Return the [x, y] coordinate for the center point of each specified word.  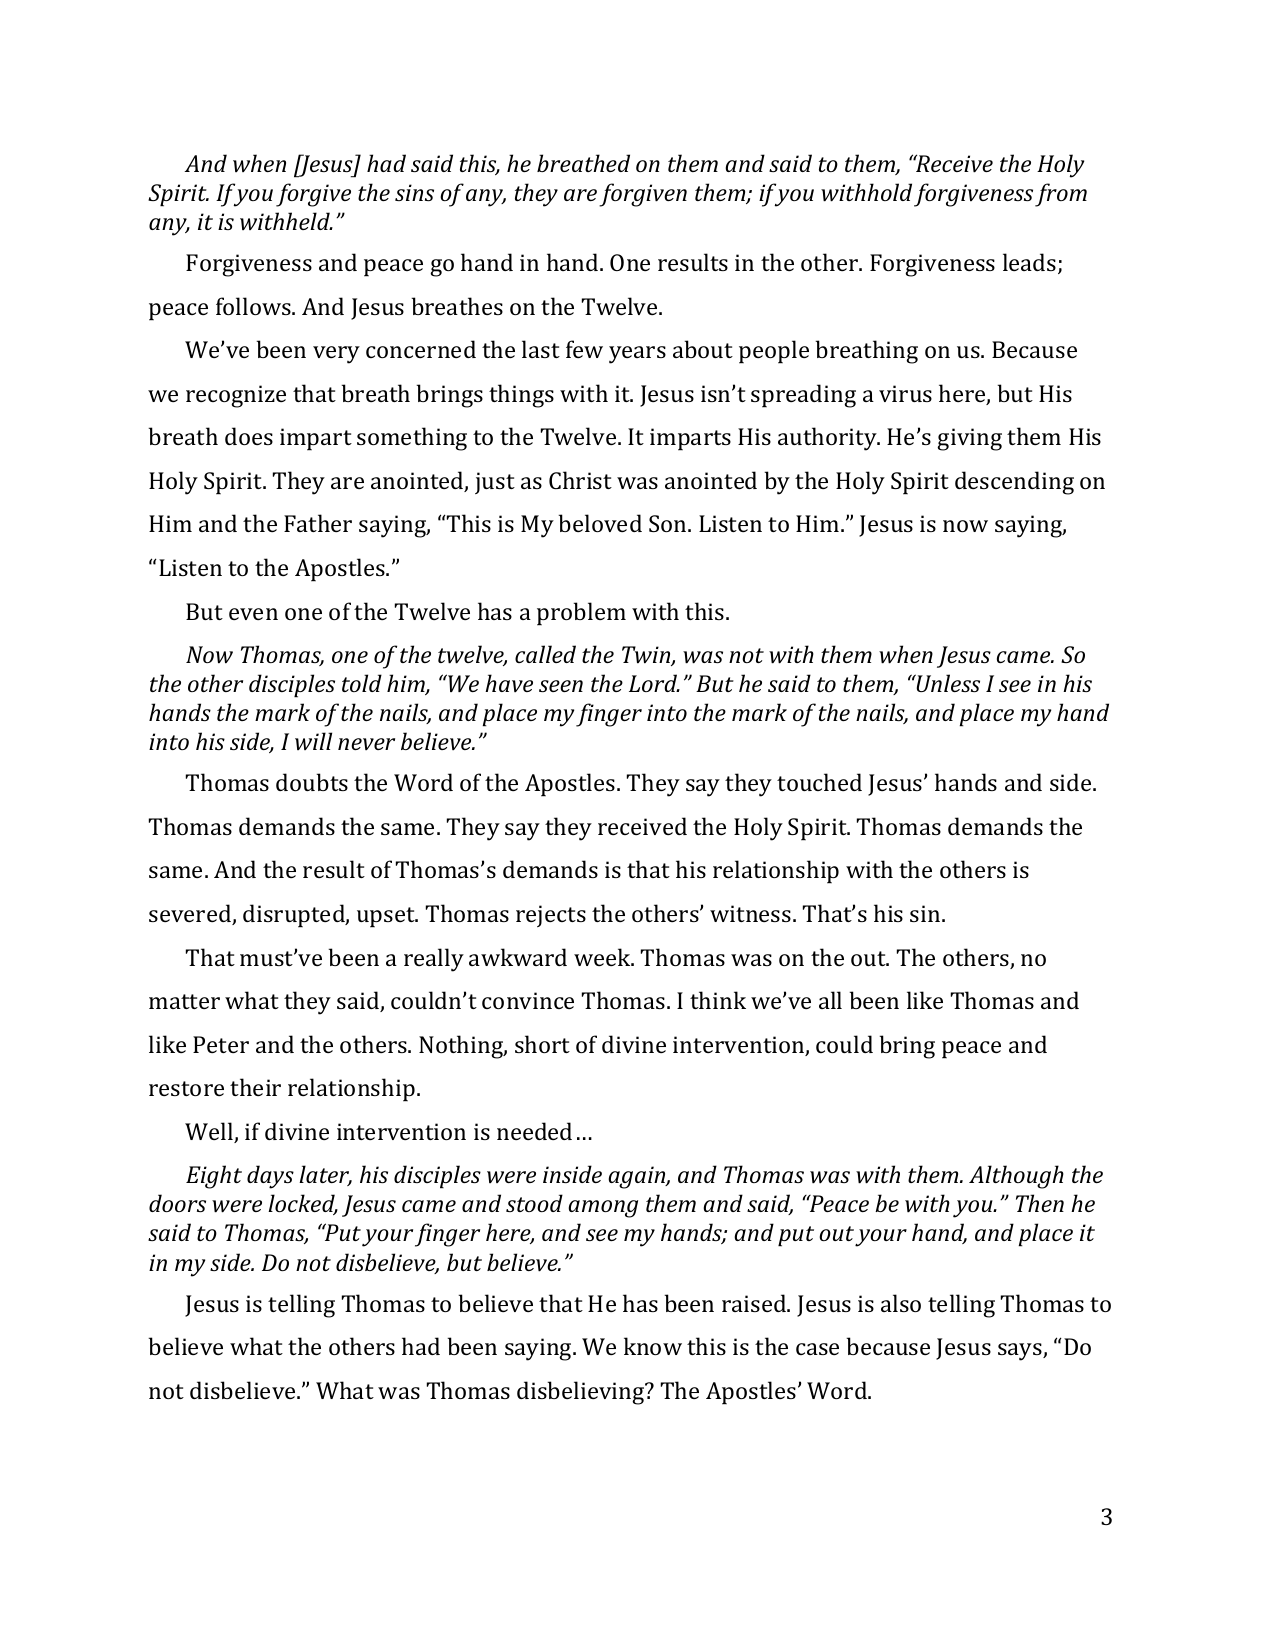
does [249, 436]
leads [1031, 263]
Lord [654, 683]
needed [534, 1131]
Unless [947, 683]
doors [177, 1203]
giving [969, 439]
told [362, 683]
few [584, 349]
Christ [580, 480]
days [270, 1177]
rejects [551, 916]
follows [254, 306]
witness [752, 913]
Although [1016, 1177]
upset [387, 917]
